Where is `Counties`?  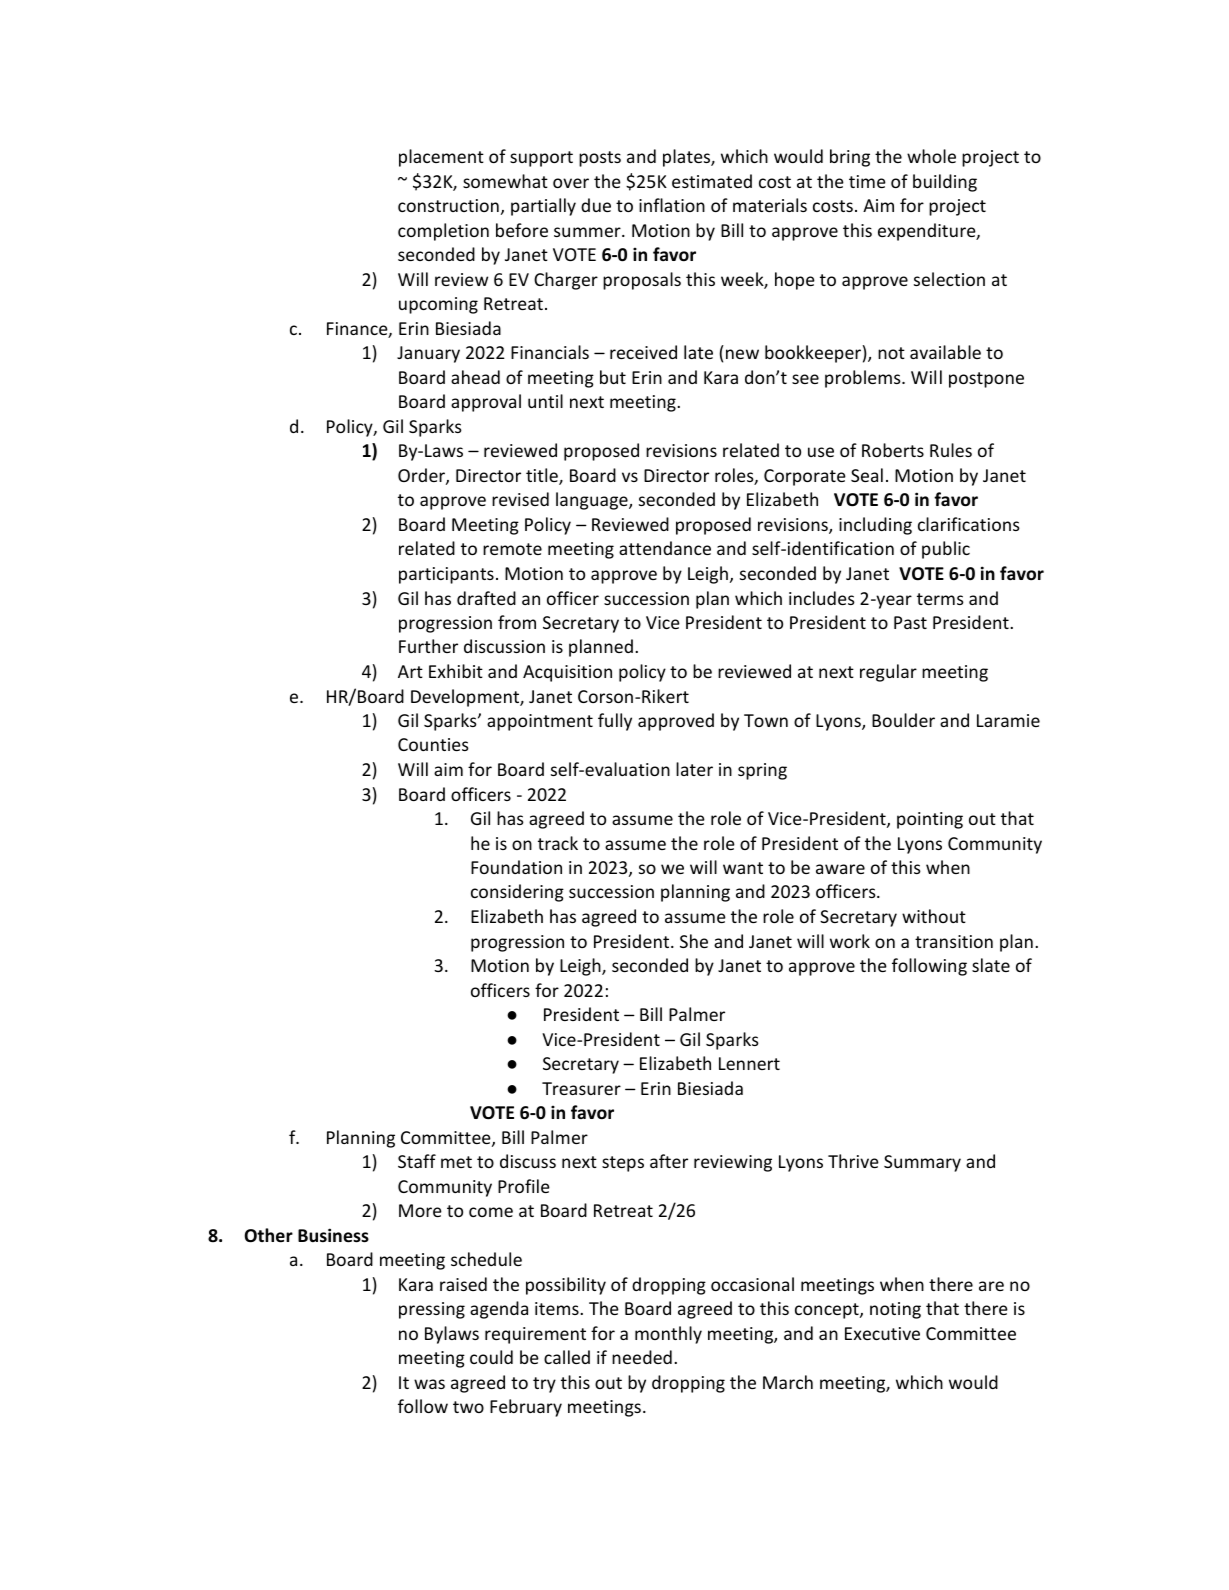
Counties is located at coordinates (433, 744).
